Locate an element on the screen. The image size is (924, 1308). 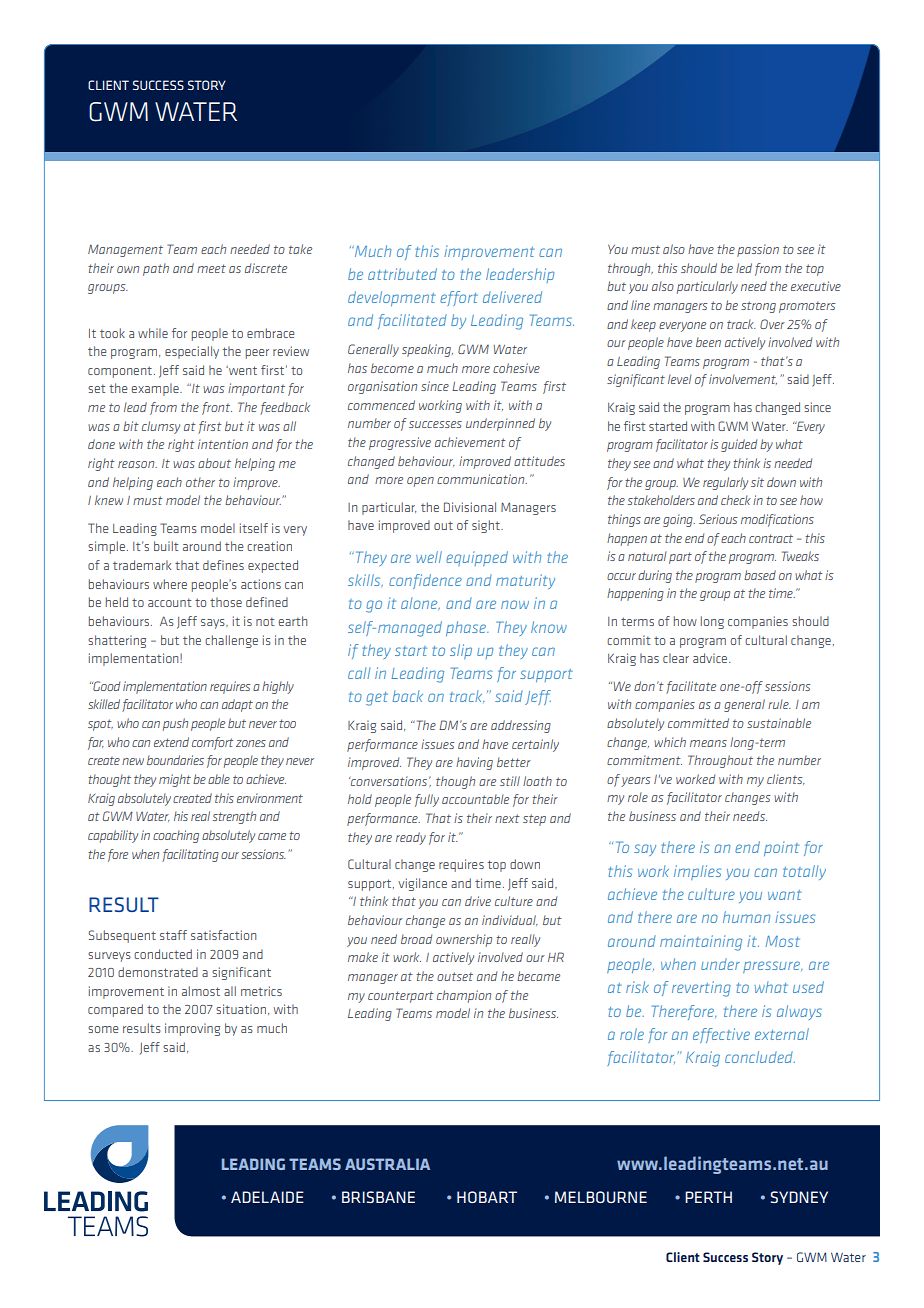
path is located at coordinates (156, 269).
